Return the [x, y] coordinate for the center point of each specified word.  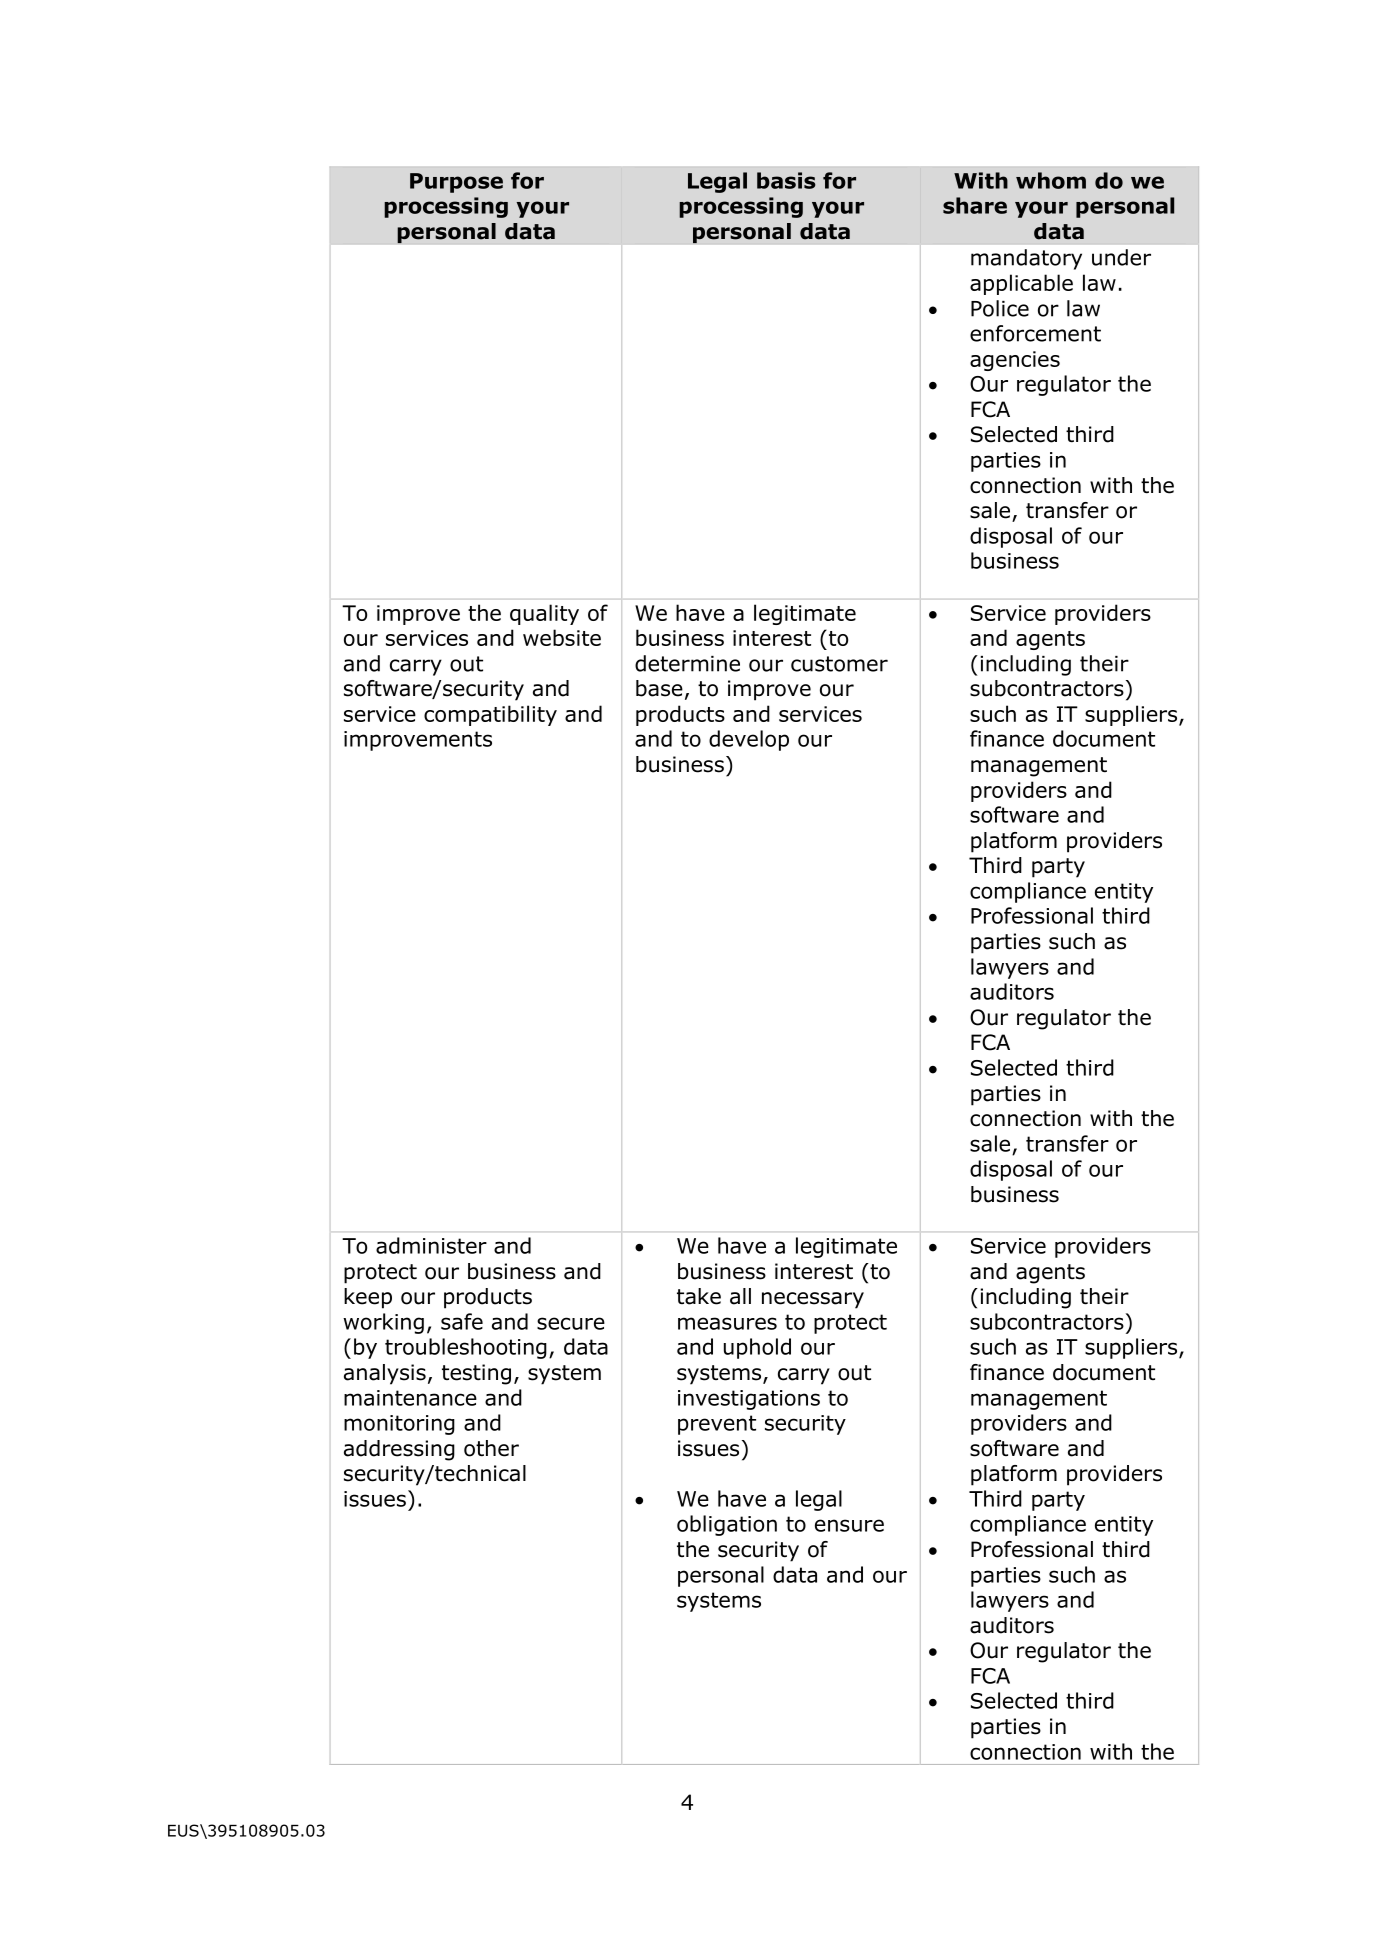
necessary [813, 1300]
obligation [727, 1525]
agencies [1015, 361]
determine [687, 663]
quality [544, 614]
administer [431, 1245]
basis [786, 180]
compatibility [490, 715]
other [491, 1448]
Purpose [456, 183]
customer [839, 664]
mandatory [1026, 259]
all [740, 1296]
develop [749, 740]
